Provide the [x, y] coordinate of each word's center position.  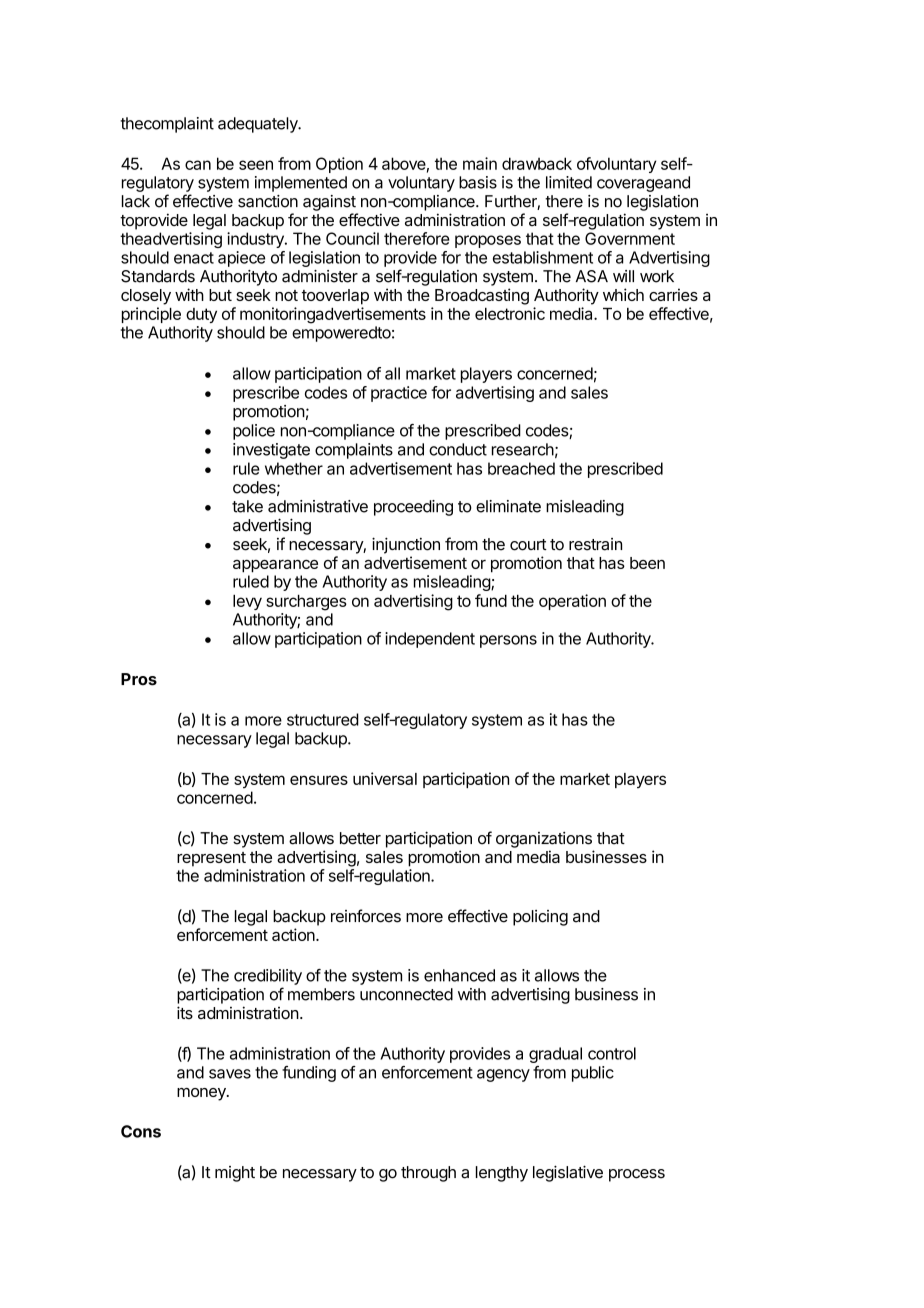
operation [572, 602]
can [198, 165]
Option [339, 165]
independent [430, 640]
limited [569, 182]
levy [247, 602]
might [235, 1174]
